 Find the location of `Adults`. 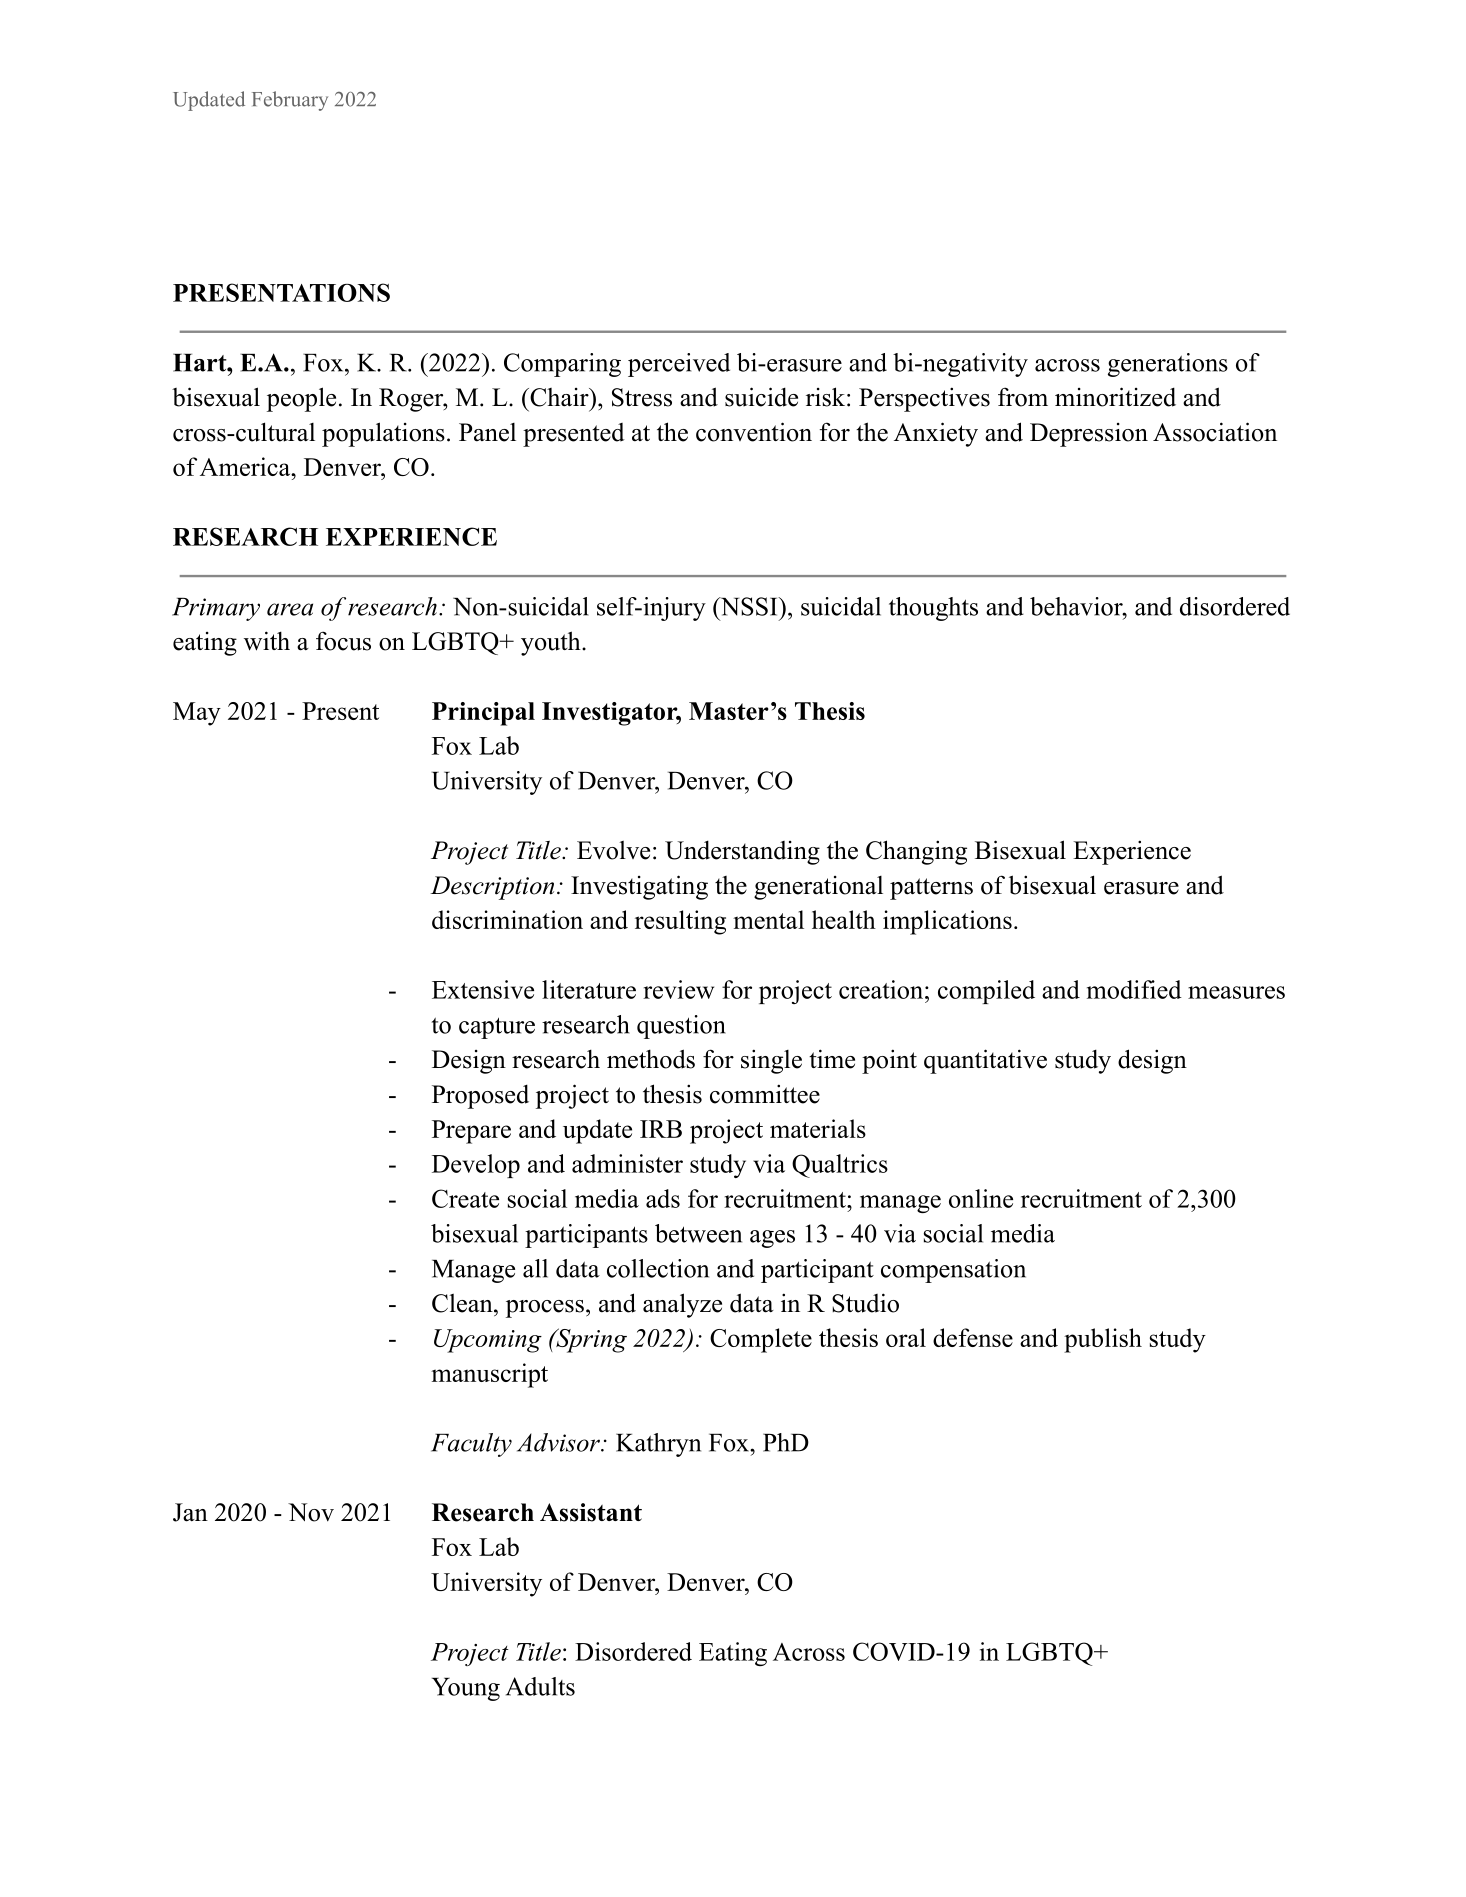

Adults is located at coordinates (540, 1686).
